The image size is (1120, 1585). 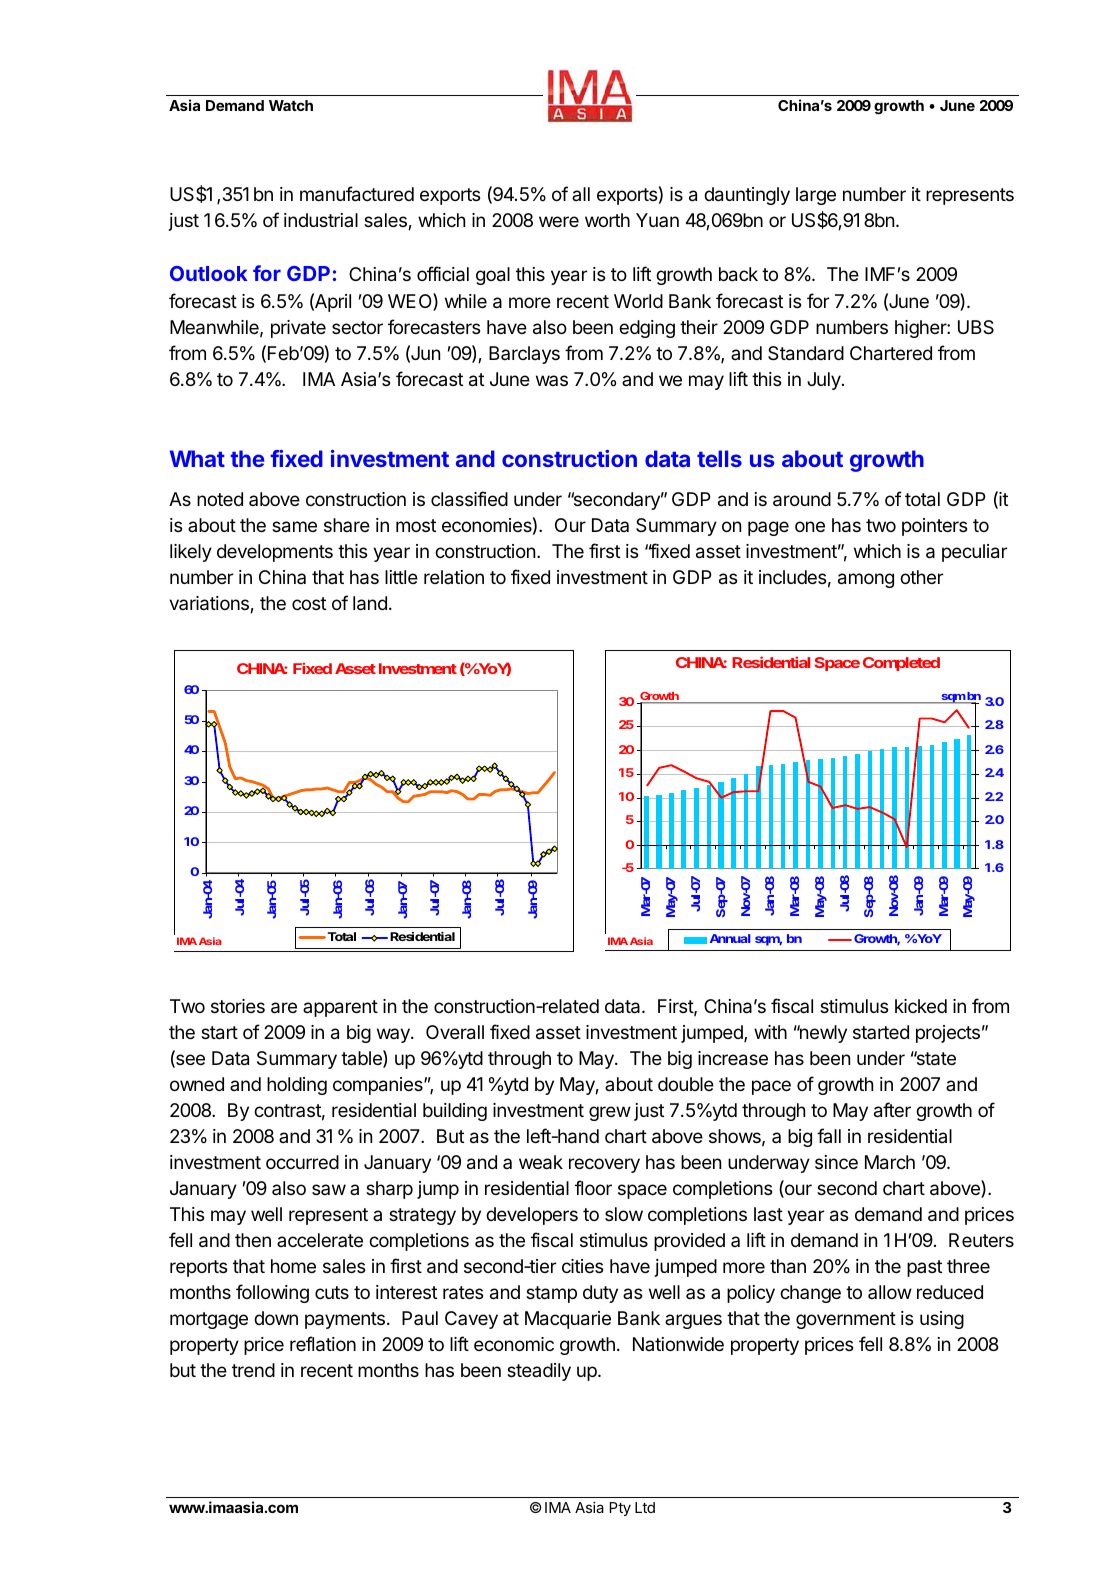 What do you see at coordinates (620, 1509) in the page?
I see `Pty` at bounding box center [620, 1509].
